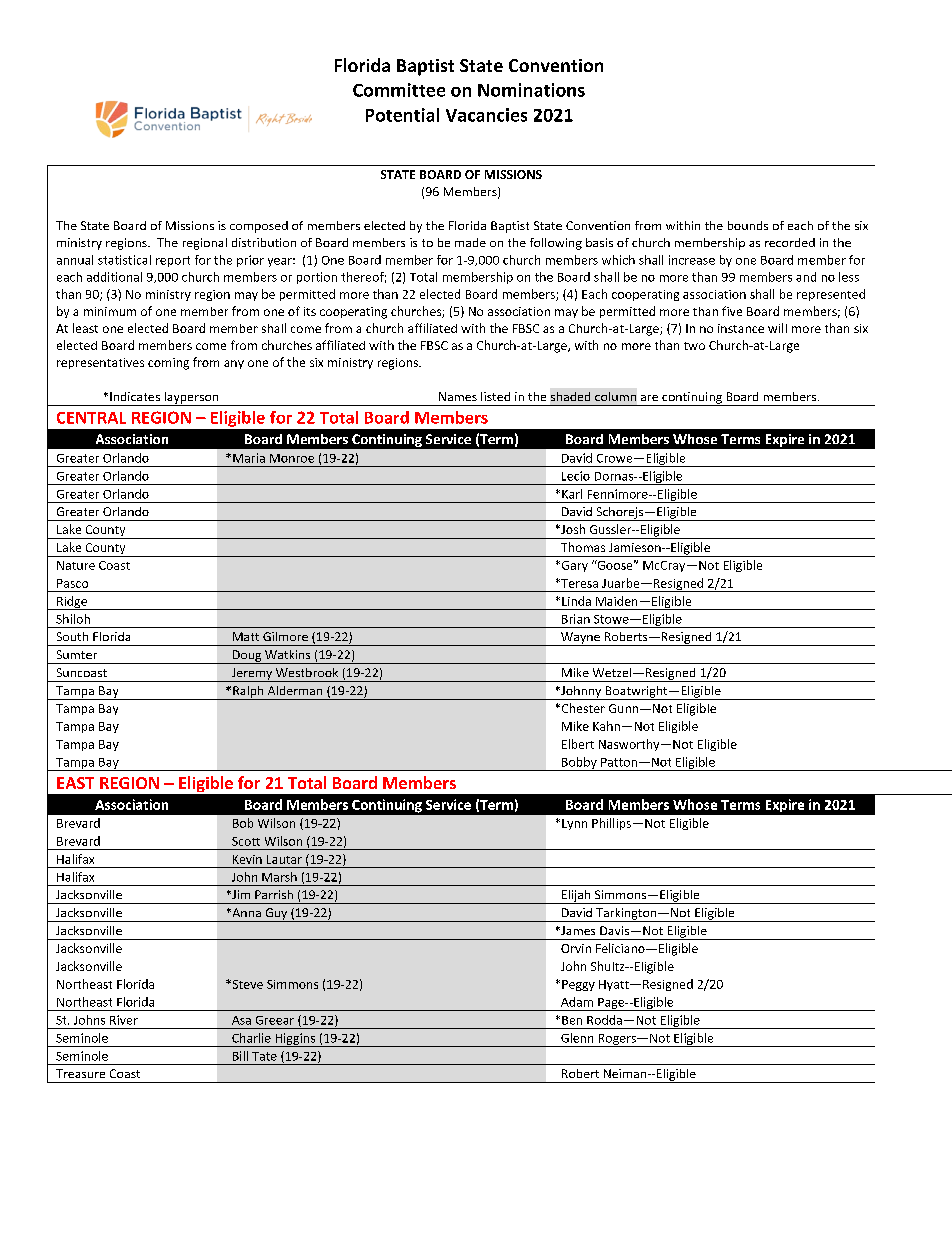 Image resolution: width=952 pixels, height=1233 pixels. I want to click on River, so click(124, 1020).
